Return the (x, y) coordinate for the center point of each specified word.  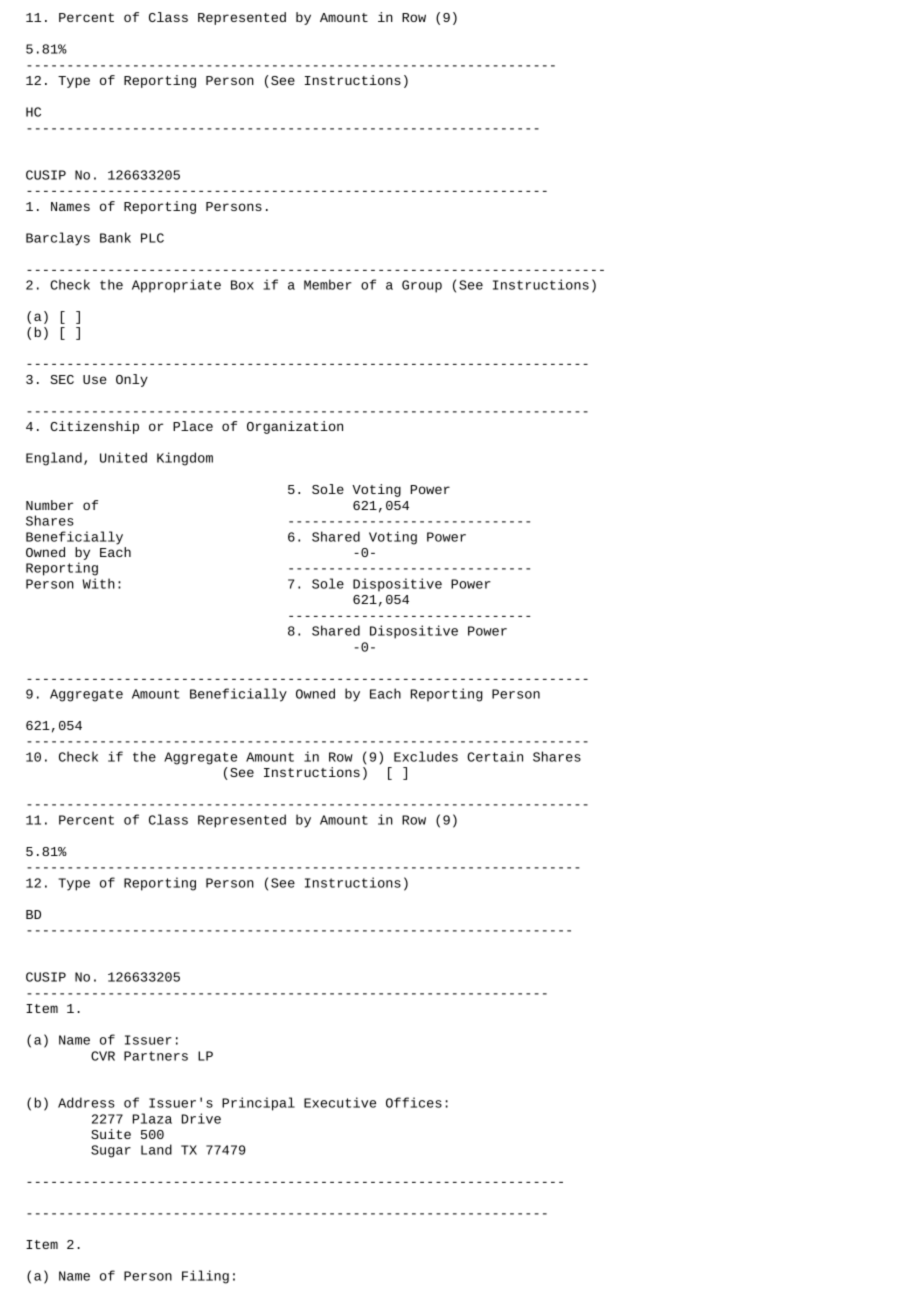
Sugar (111, 1151)
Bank (115, 237)
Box (242, 285)
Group (422, 286)
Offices (414, 1102)
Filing (205, 1277)
